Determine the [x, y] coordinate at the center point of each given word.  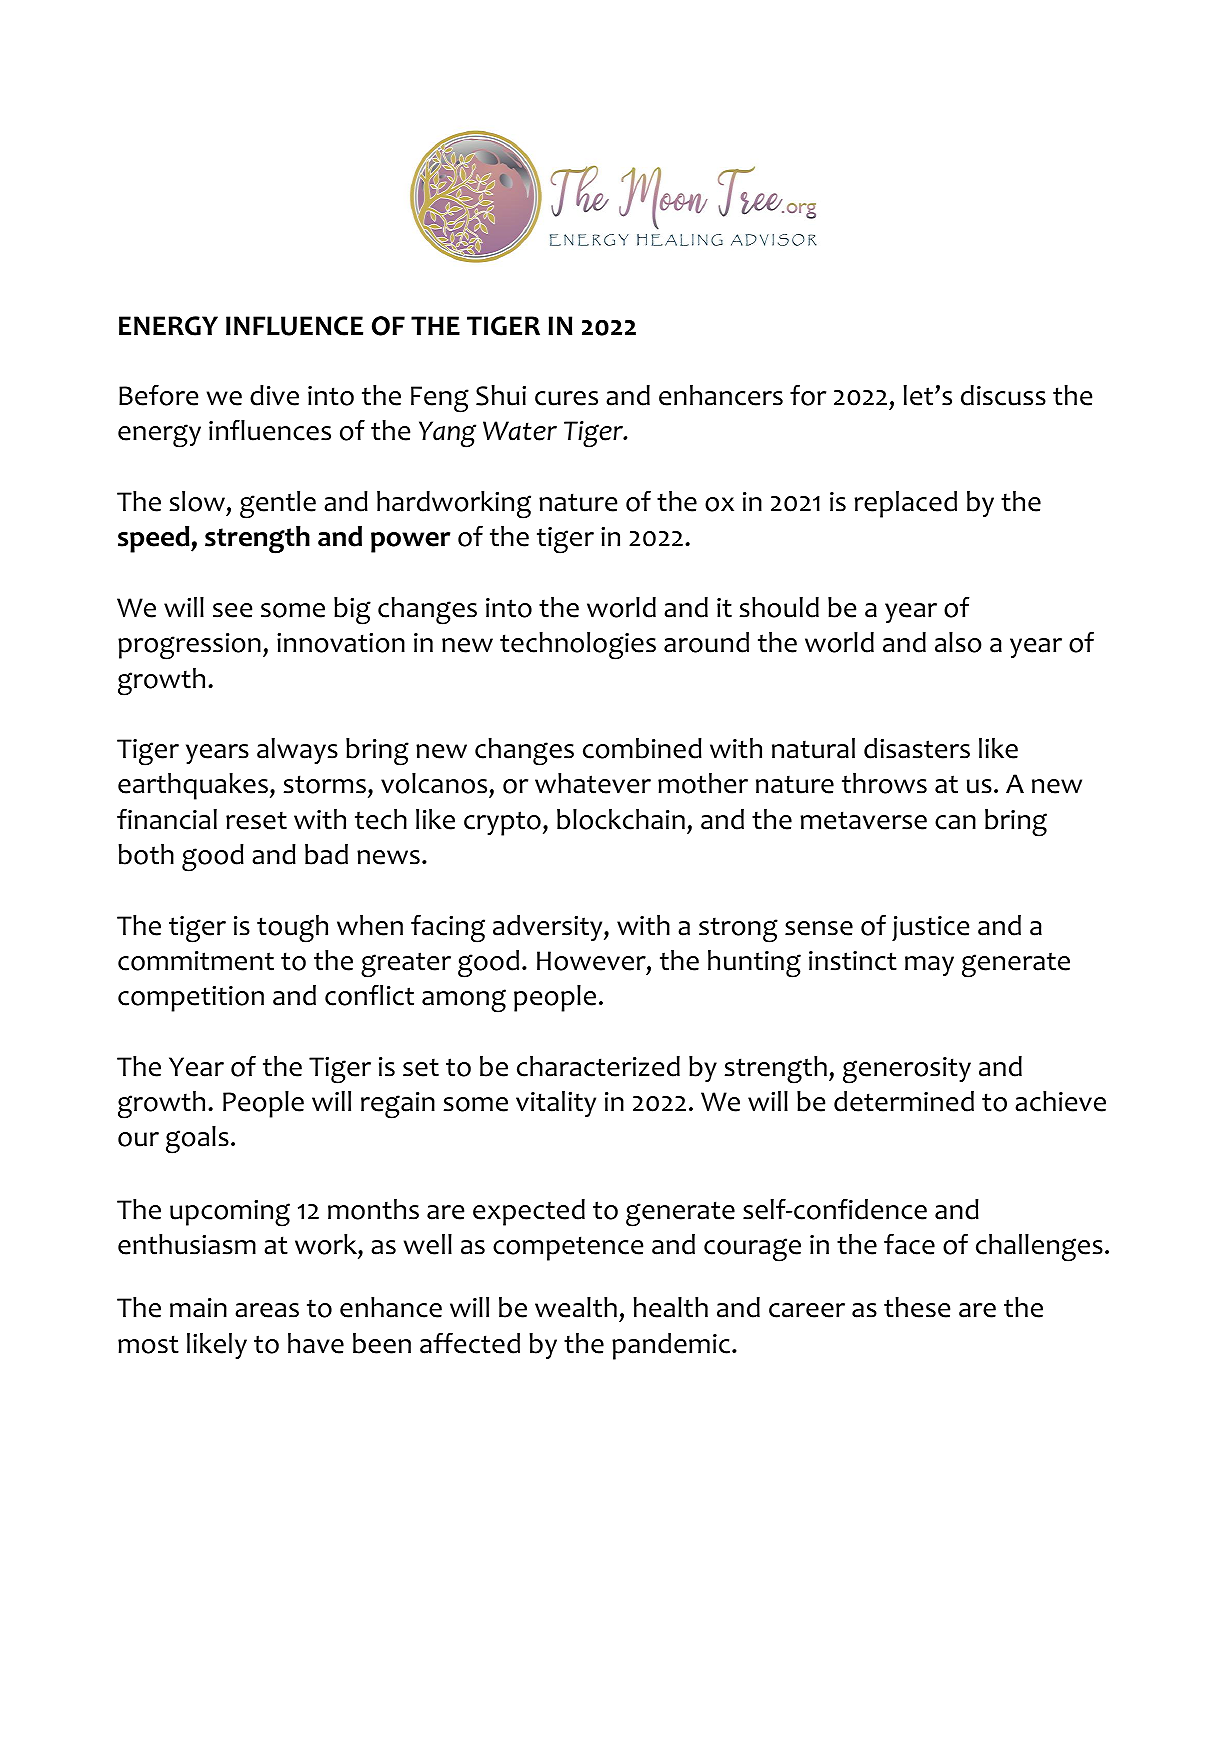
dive [274, 395]
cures [566, 398]
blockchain [621, 819]
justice [930, 928]
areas [267, 1310]
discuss [1003, 395]
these [917, 1307]
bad [326, 854]
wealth [576, 1307]
